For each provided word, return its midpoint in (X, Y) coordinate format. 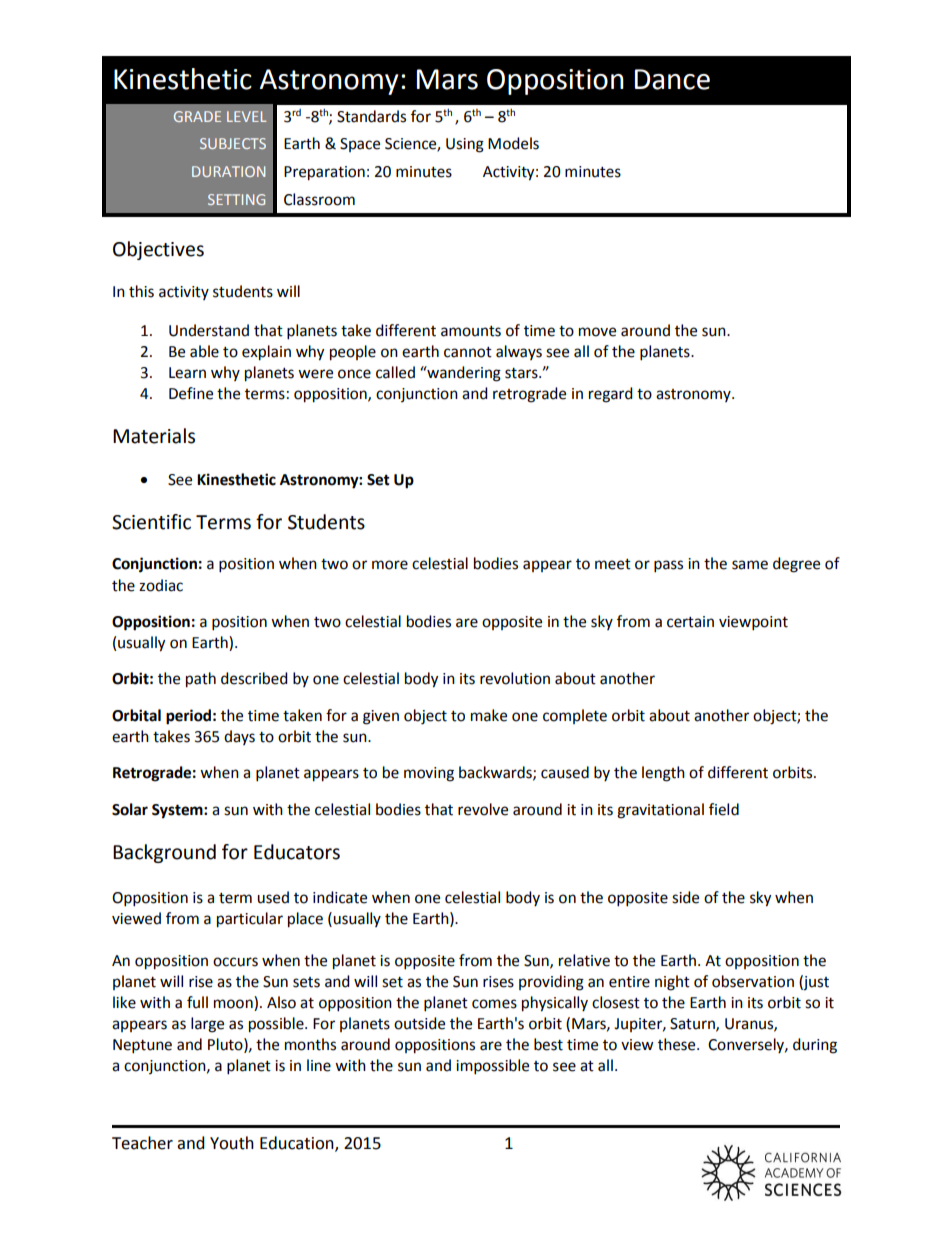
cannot (468, 352)
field (724, 809)
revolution (515, 678)
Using (465, 145)
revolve (483, 809)
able (204, 351)
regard (611, 395)
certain (690, 622)
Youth (232, 1143)
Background (164, 853)
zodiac (161, 585)
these (678, 1044)
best (548, 1044)
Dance (672, 79)
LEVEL (247, 116)
